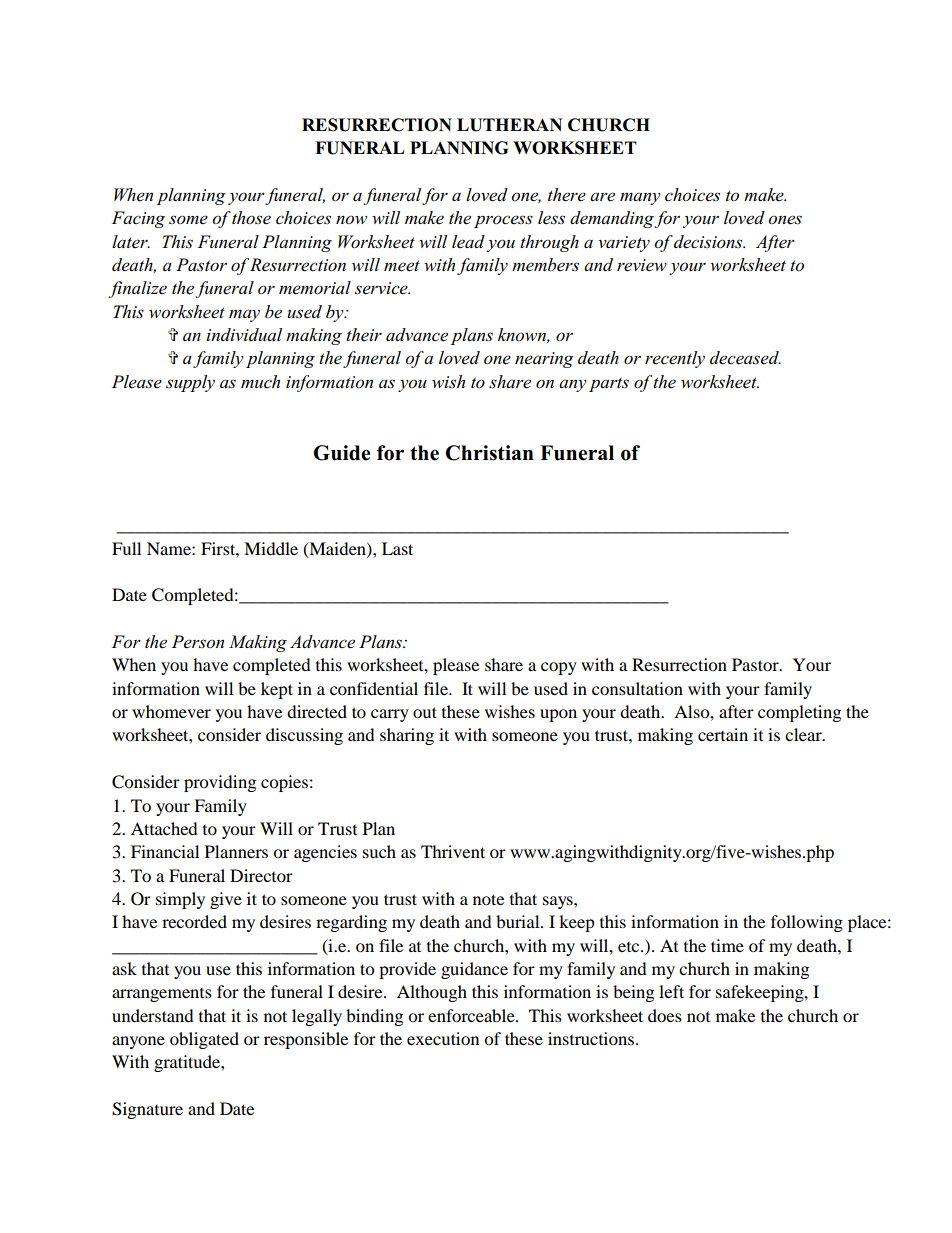 Image resolution: width=952 pixels, height=1233 pixels. I want to click on Person, so click(198, 642).
